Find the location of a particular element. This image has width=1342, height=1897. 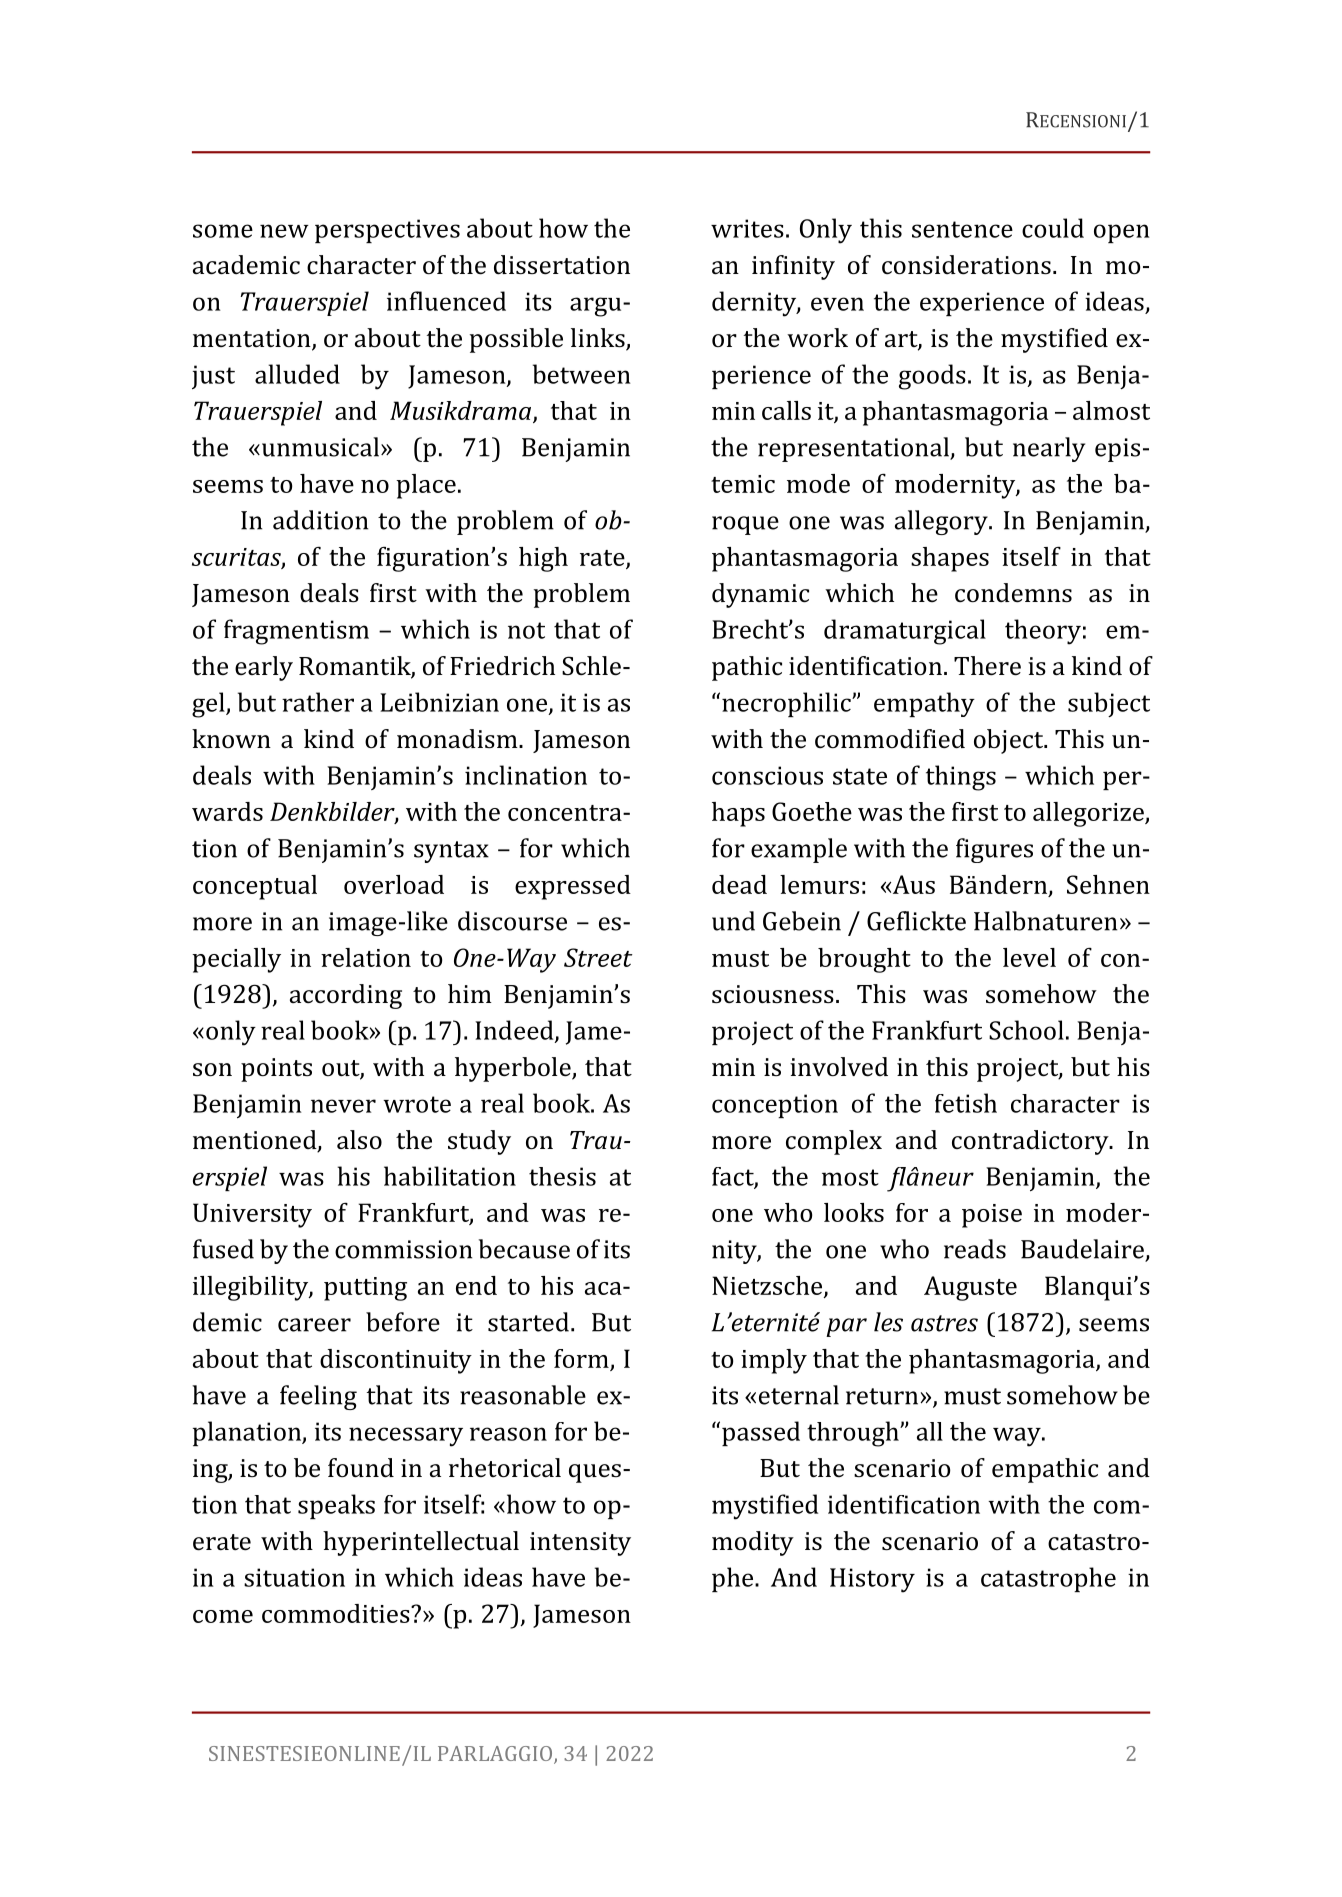

object is located at coordinates (1010, 741).
